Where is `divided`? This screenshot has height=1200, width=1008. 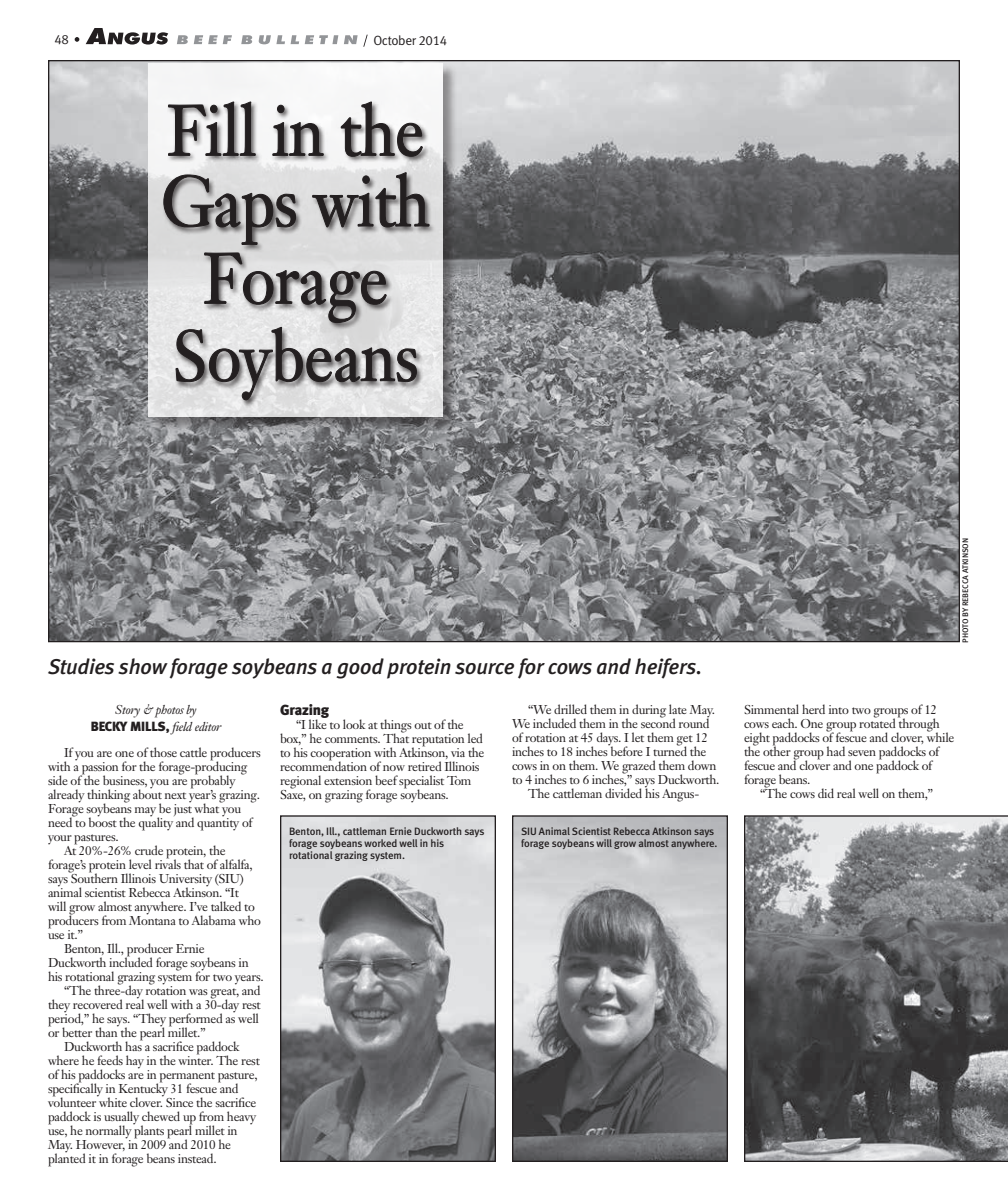 divided is located at coordinates (623, 793).
